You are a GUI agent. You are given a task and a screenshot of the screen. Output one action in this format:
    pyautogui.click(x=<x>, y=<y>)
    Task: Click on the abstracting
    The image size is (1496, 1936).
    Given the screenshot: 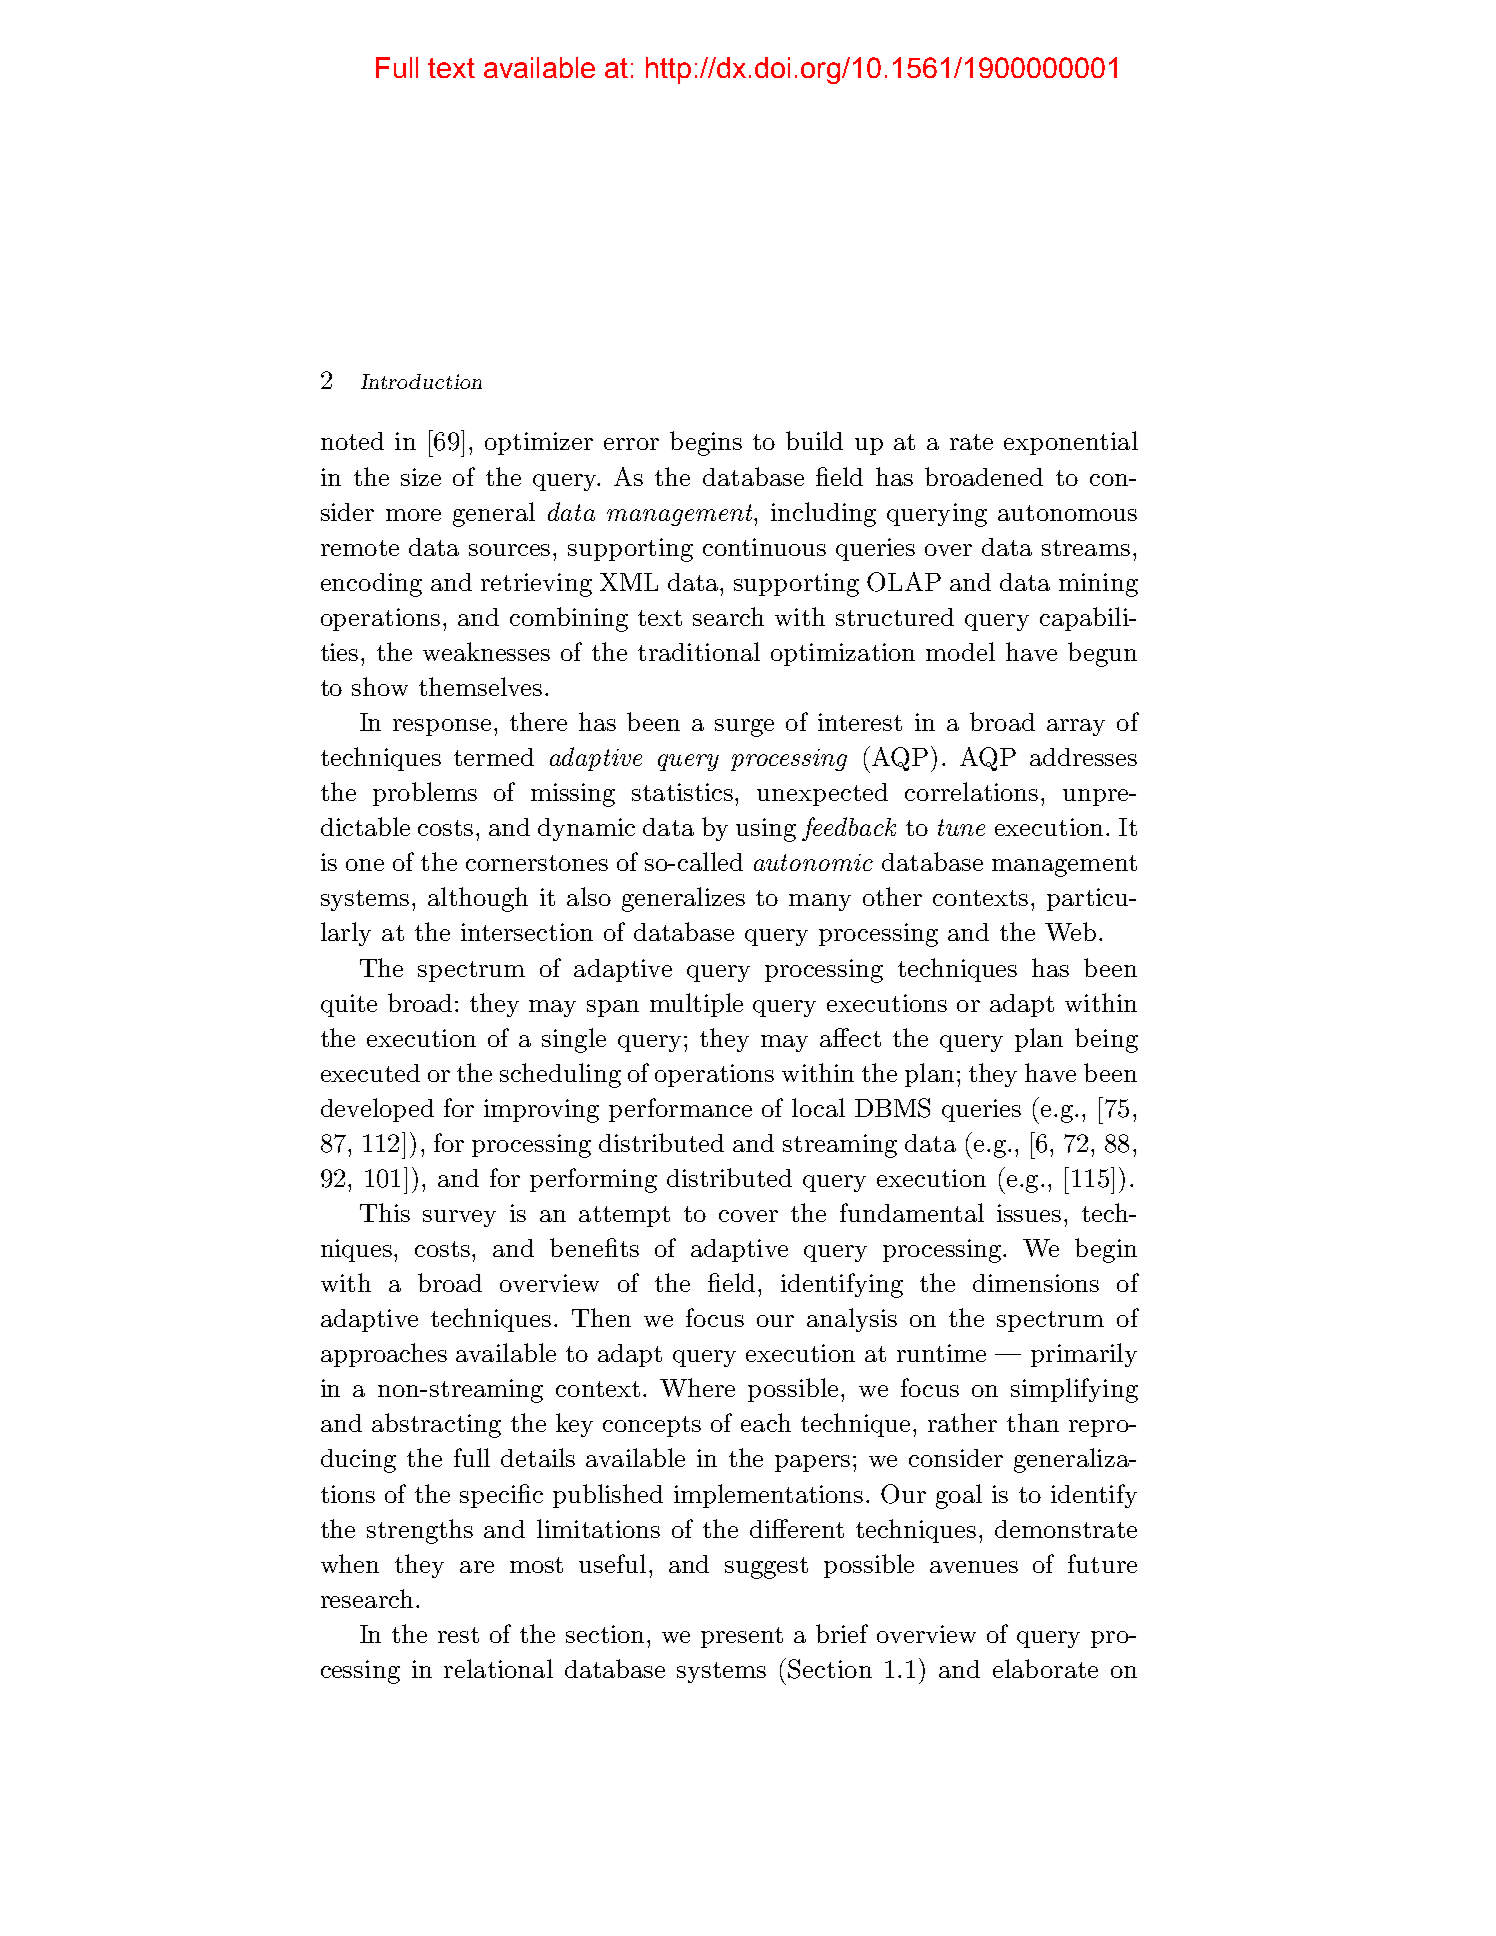 What is the action you would take?
    pyautogui.click(x=436, y=1425)
